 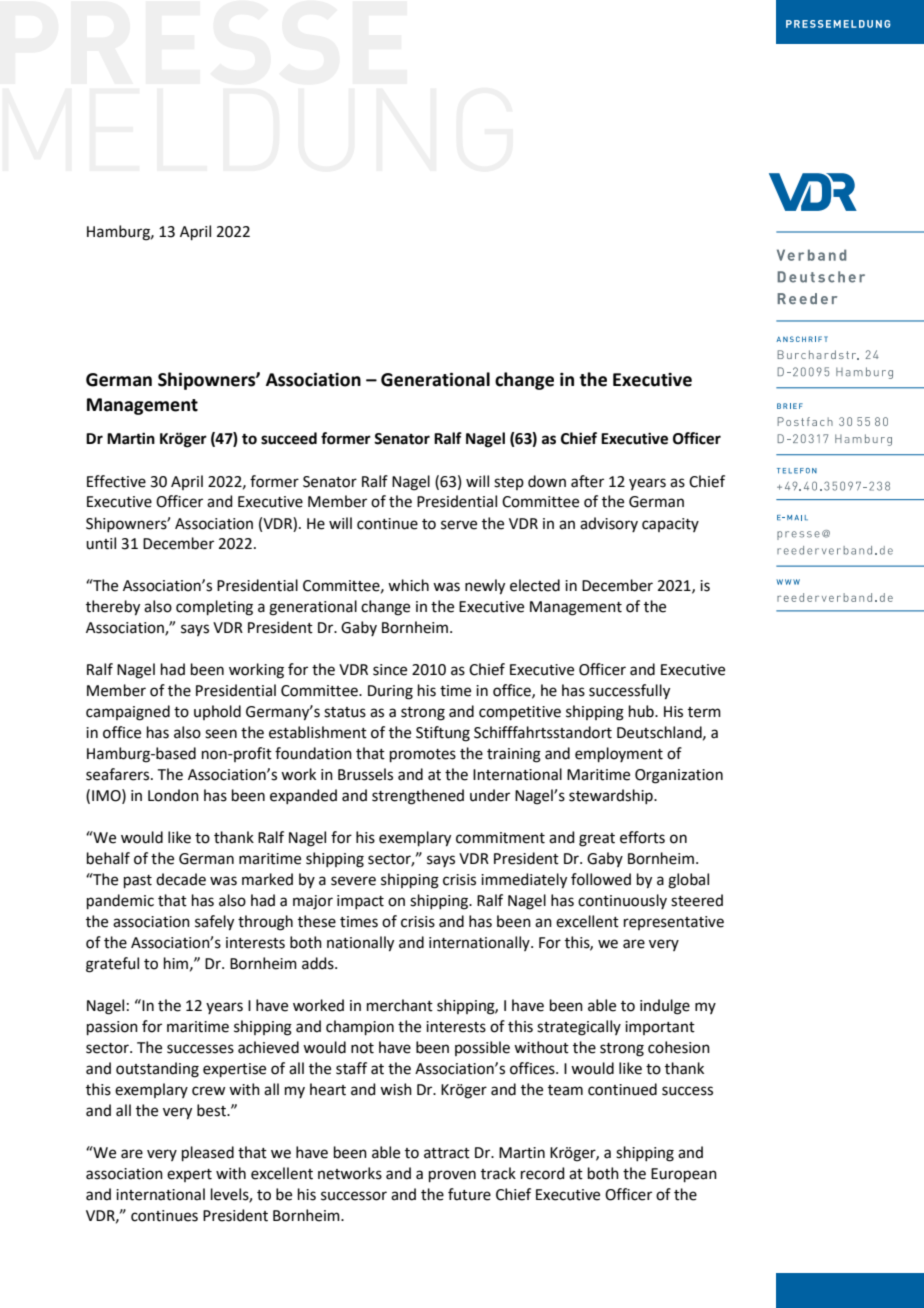 I want to click on strengthened, so click(x=418, y=797).
